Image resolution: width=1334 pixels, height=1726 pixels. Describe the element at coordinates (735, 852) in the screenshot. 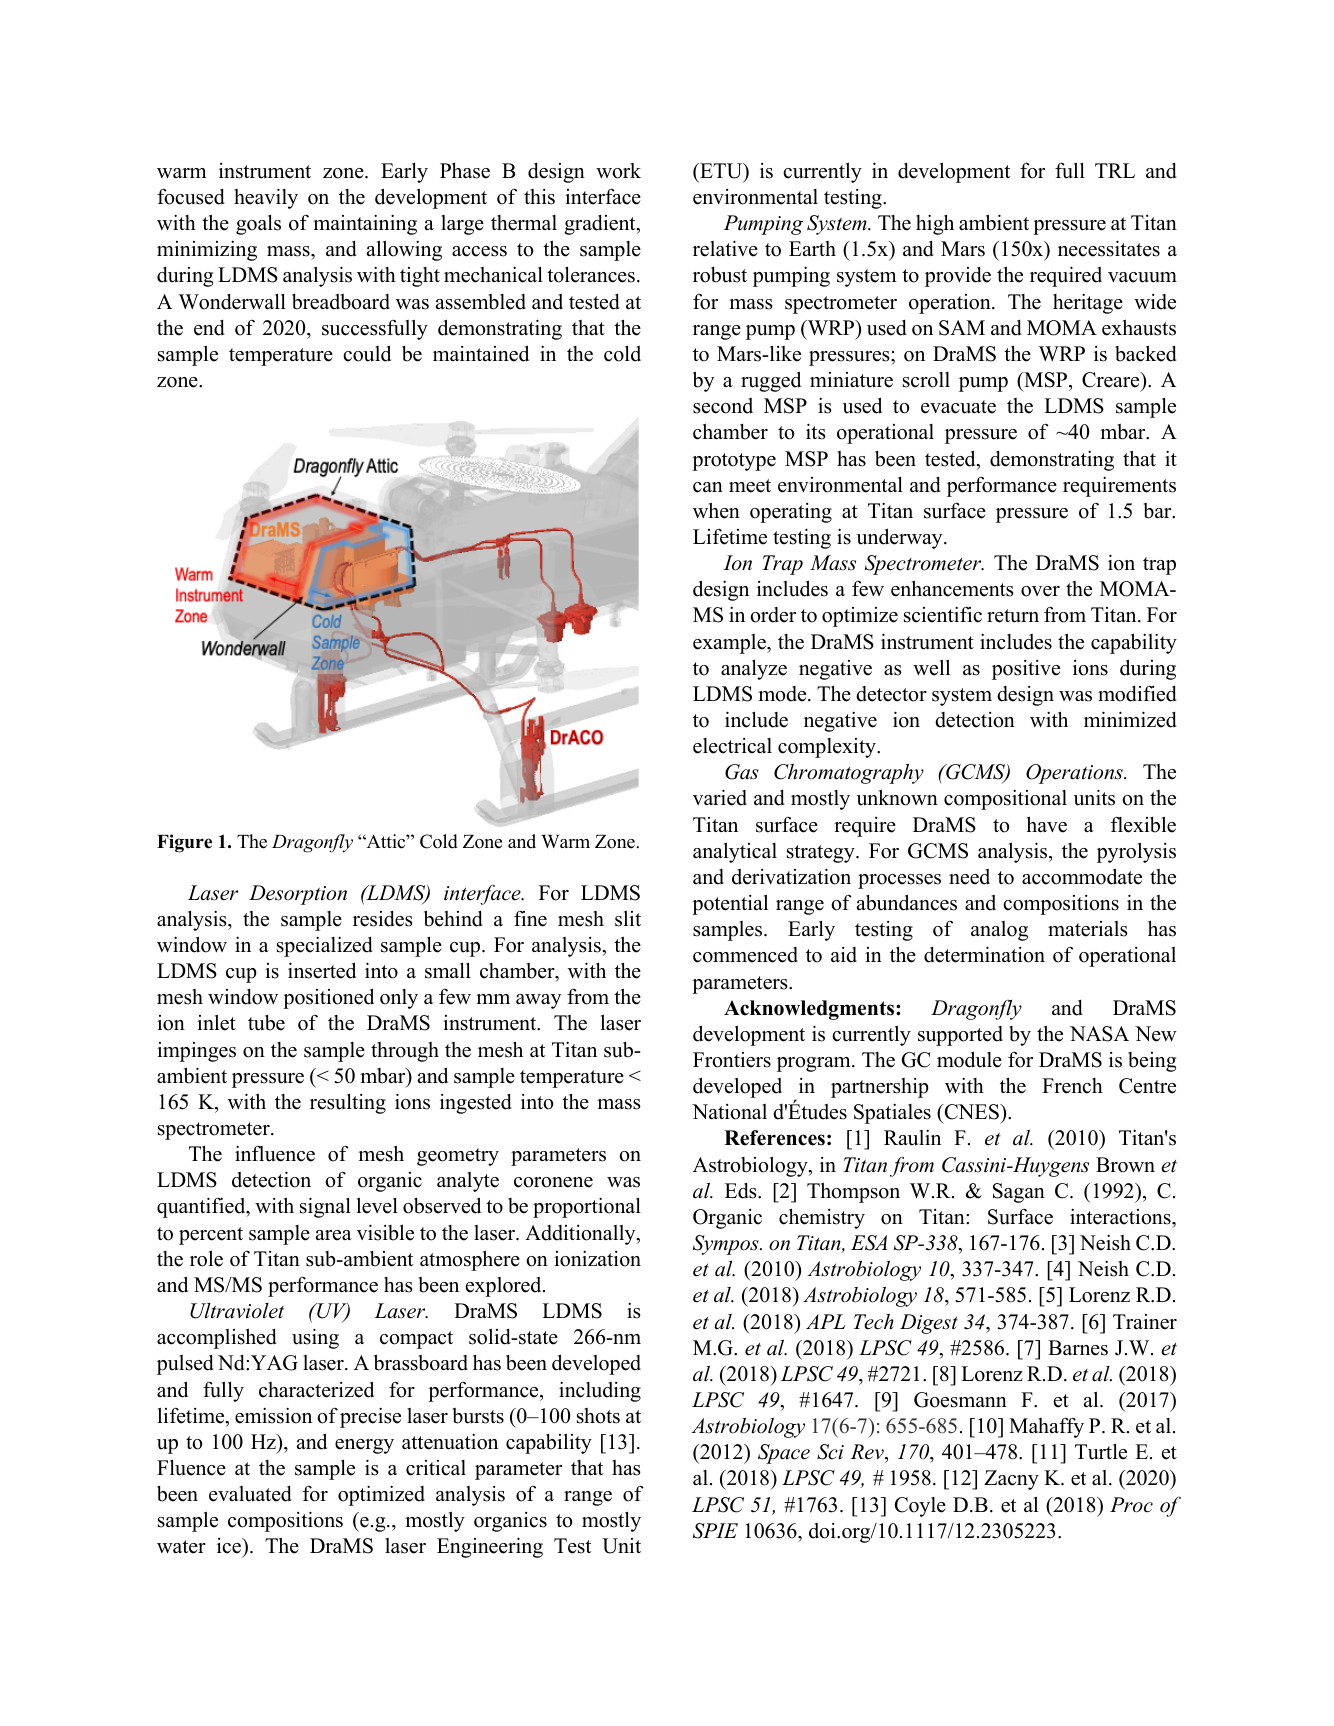

I see `analytical` at that location.
